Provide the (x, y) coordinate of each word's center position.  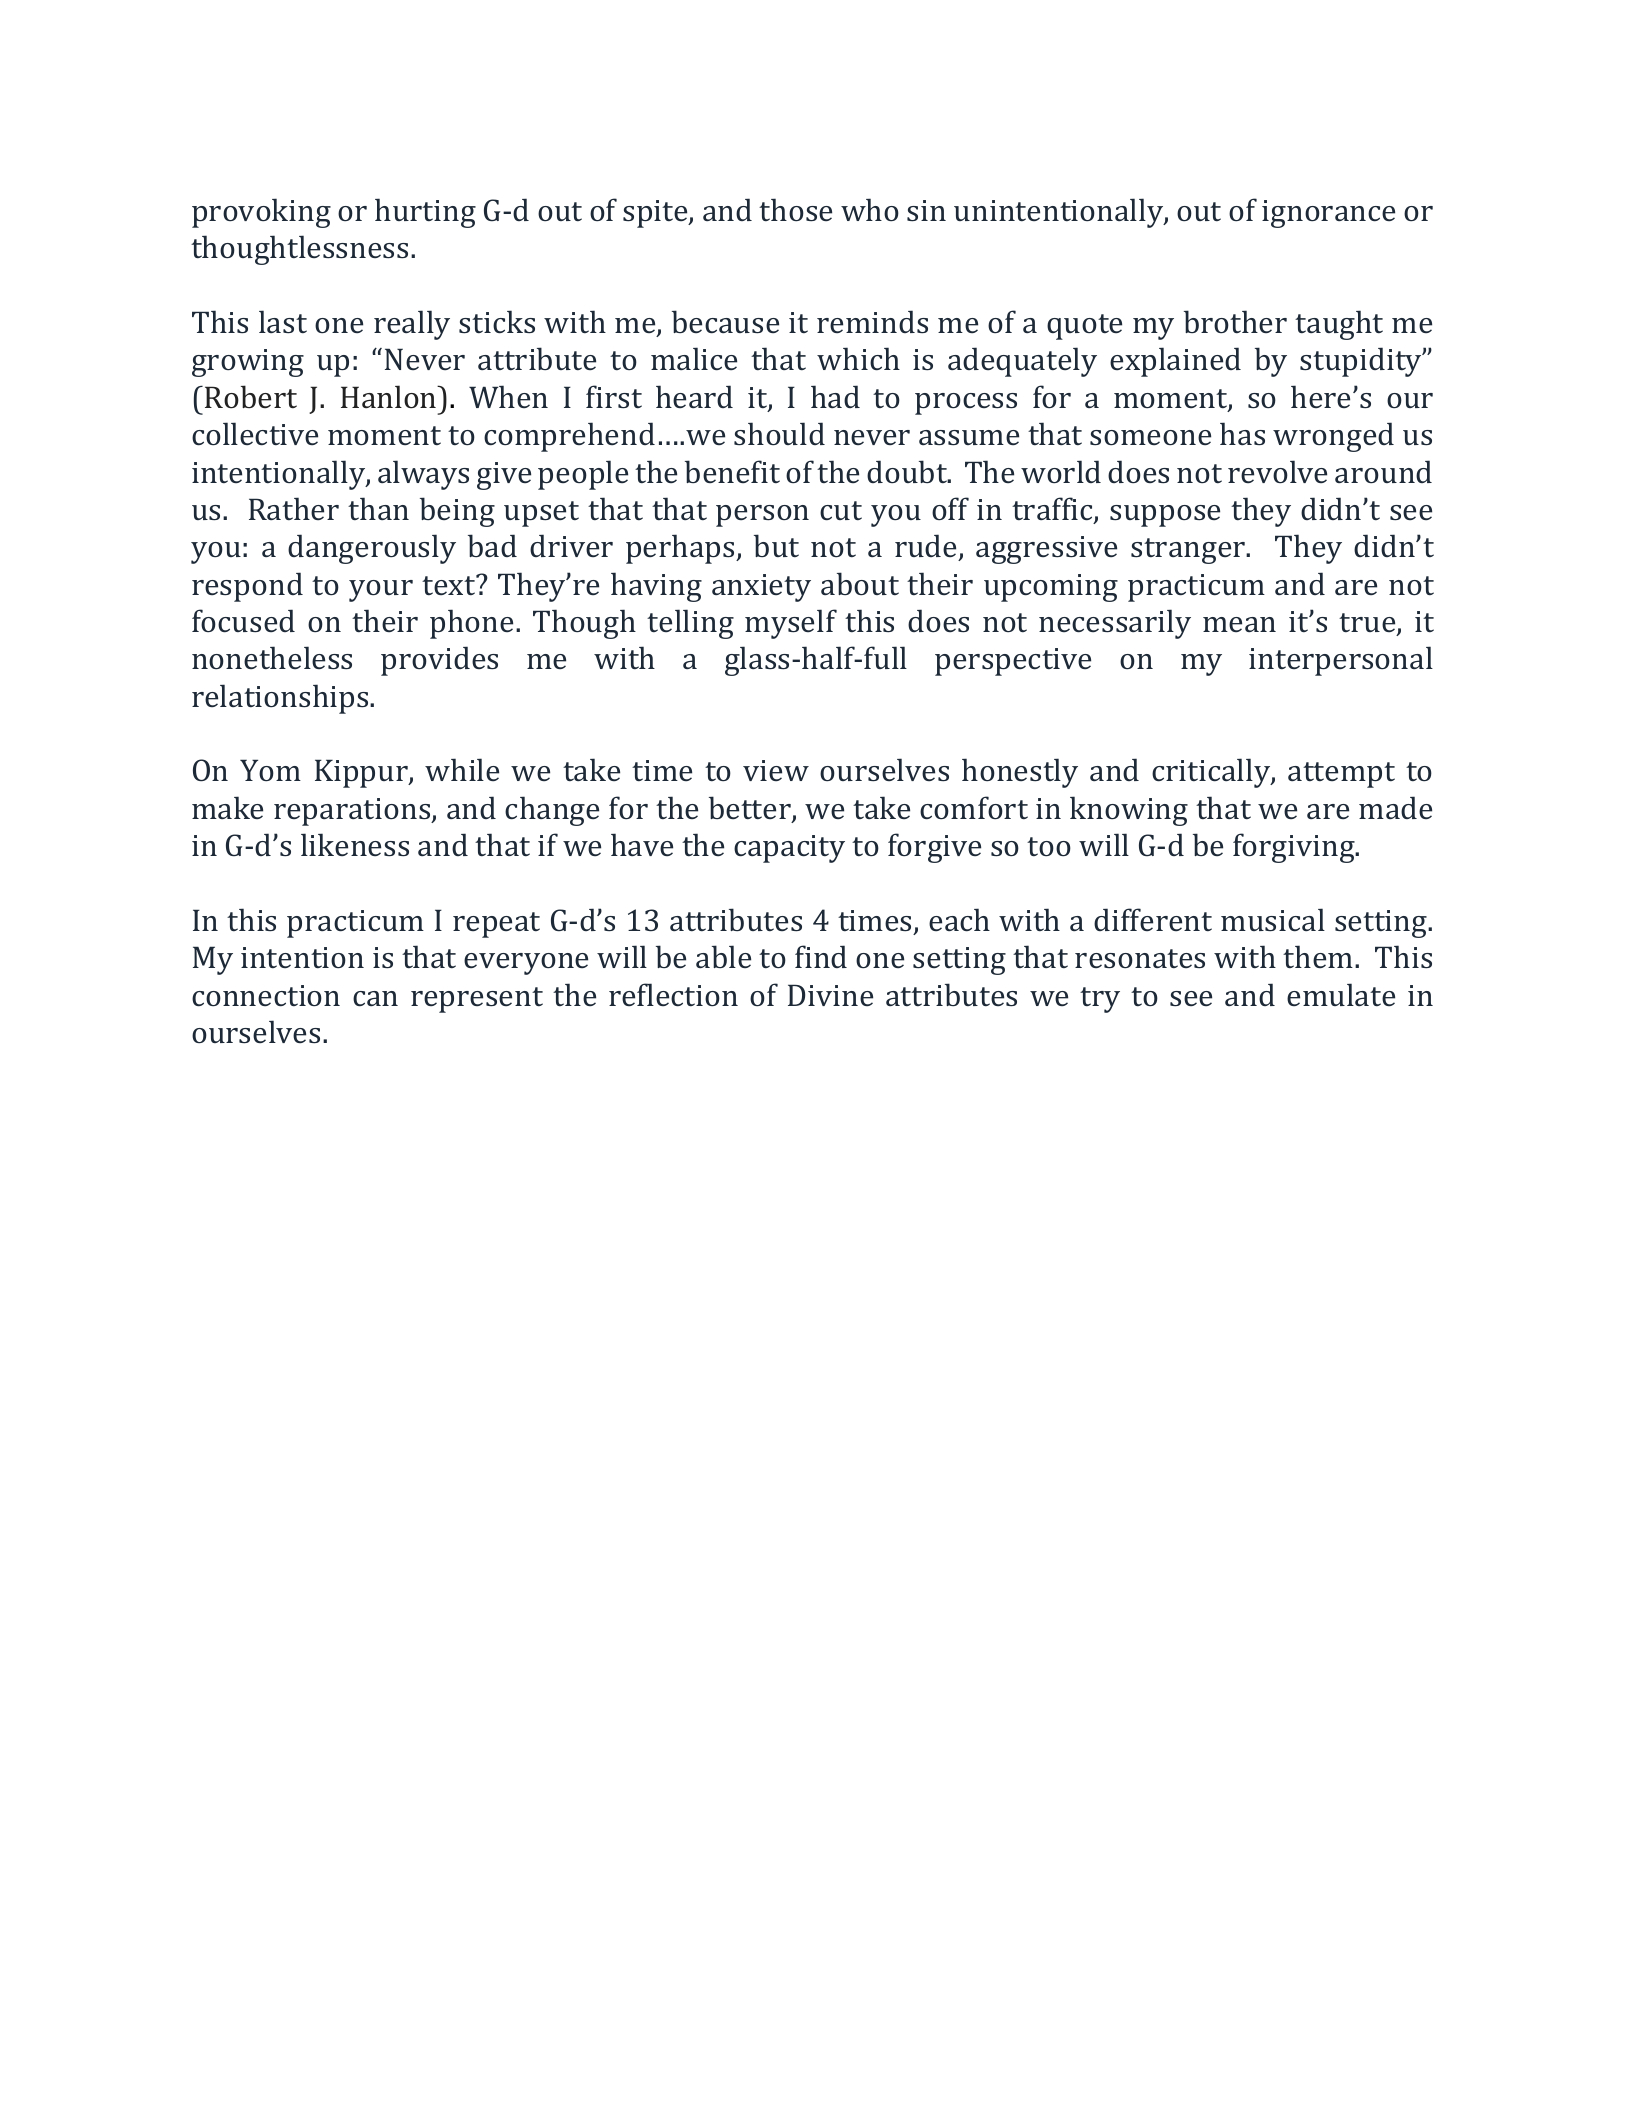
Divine (830, 995)
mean (1239, 624)
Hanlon (390, 397)
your (381, 591)
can (375, 998)
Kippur (362, 773)
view (776, 770)
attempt (1341, 775)
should (779, 434)
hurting (425, 213)
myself (791, 624)
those (795, 210)
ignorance (1328, 214)
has (1242, 434)
